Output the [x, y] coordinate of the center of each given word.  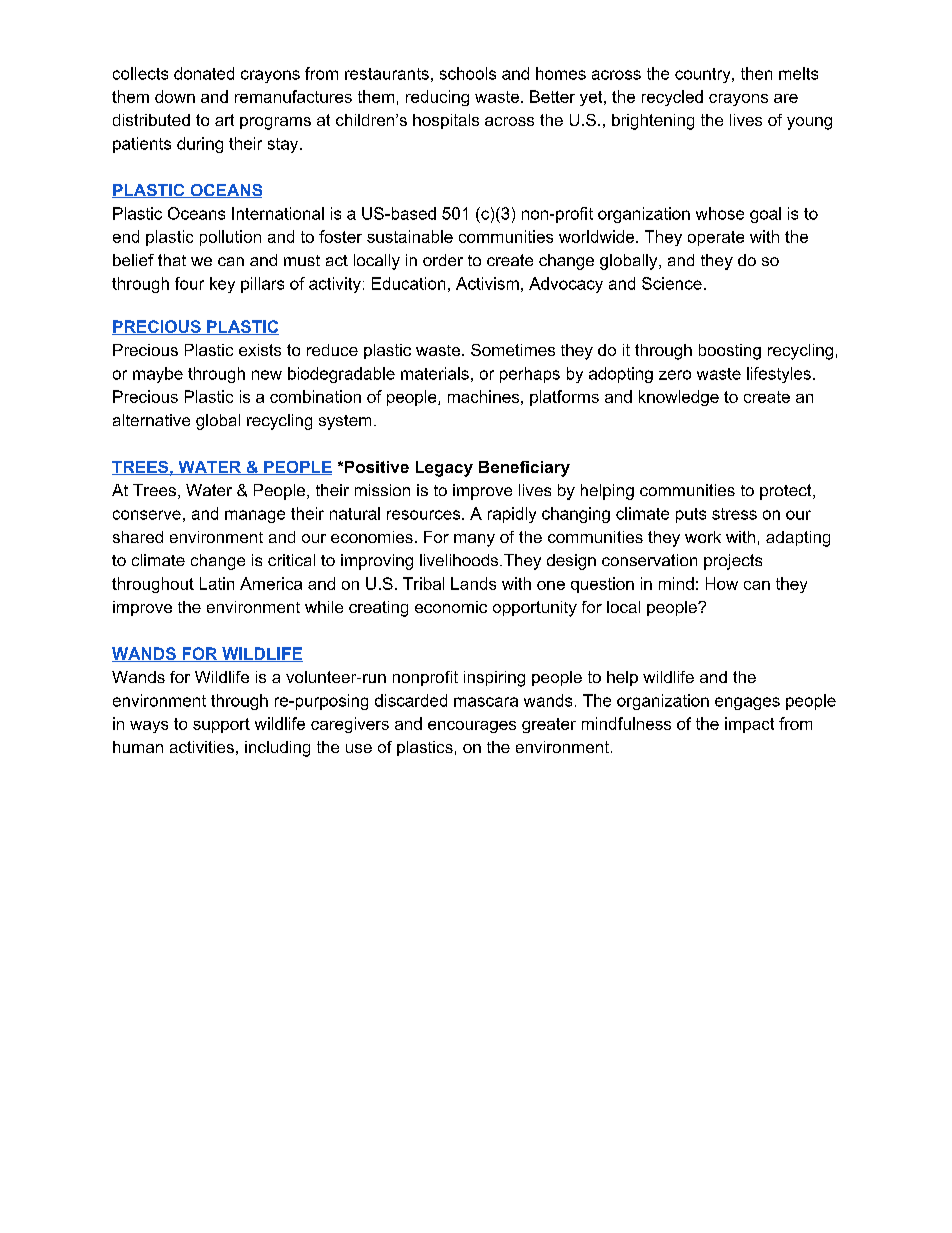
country [704, 75]
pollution [230, 238]
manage [255, 516]
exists [260, 350]
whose [720, 213]
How [722, 583]
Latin [217, 583]
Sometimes [513, 350]
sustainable [410, 236]
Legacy [444, 469]
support [221, 725]
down [175, 96]
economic [451, 607]
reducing [437, 98]
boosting [730, 352]
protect [787, 492]
